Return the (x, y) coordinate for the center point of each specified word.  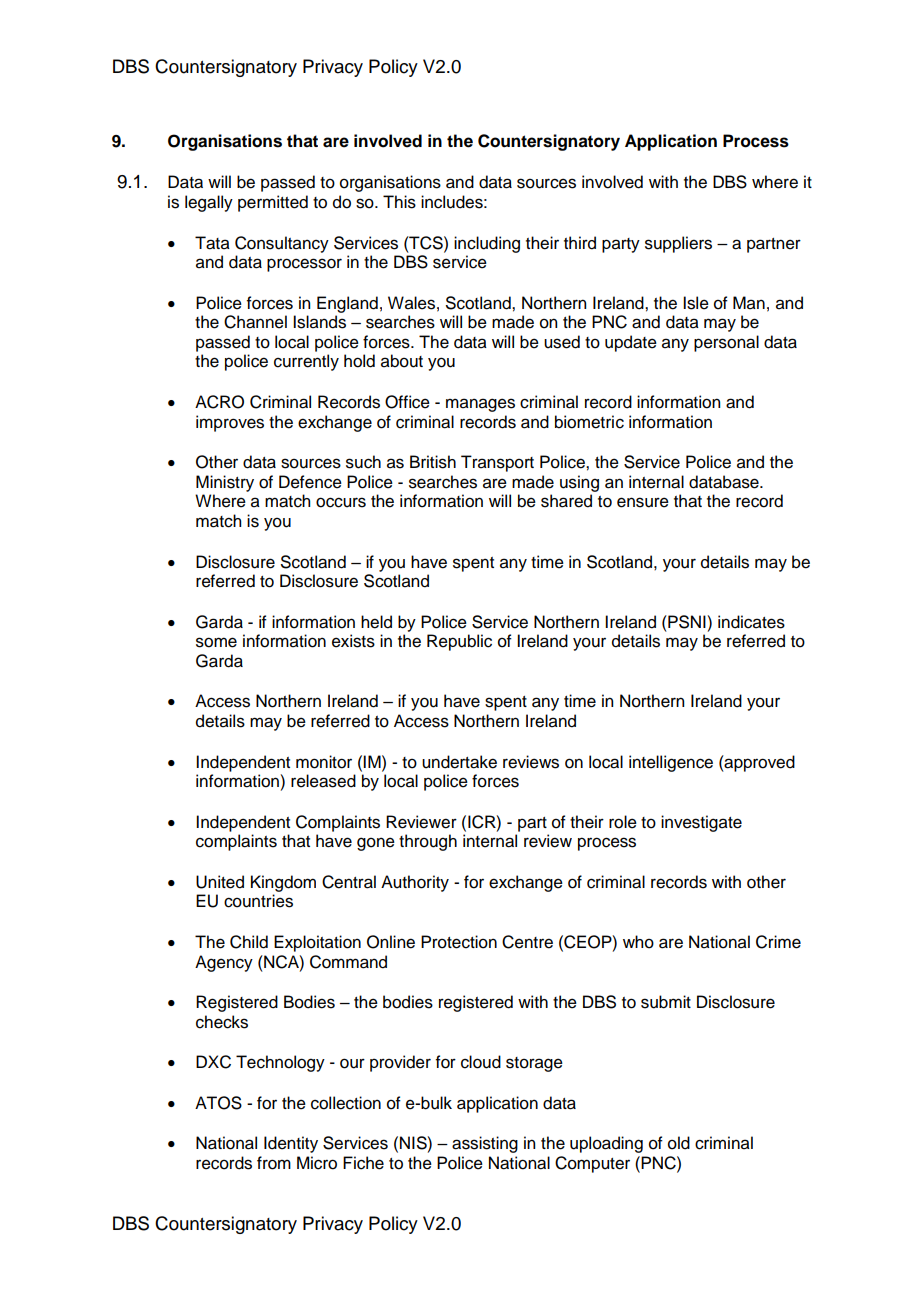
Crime (778, 942)
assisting (485, 1144)
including (487, 244)
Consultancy (282, 244)
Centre (527, 942)
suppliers (678, 244)
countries (258, 901)
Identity (291, 1144)
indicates (751, 622)
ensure (643, 502)
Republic (459, 642)
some (216, 642)
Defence (310, 482)
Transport (497, 463)
